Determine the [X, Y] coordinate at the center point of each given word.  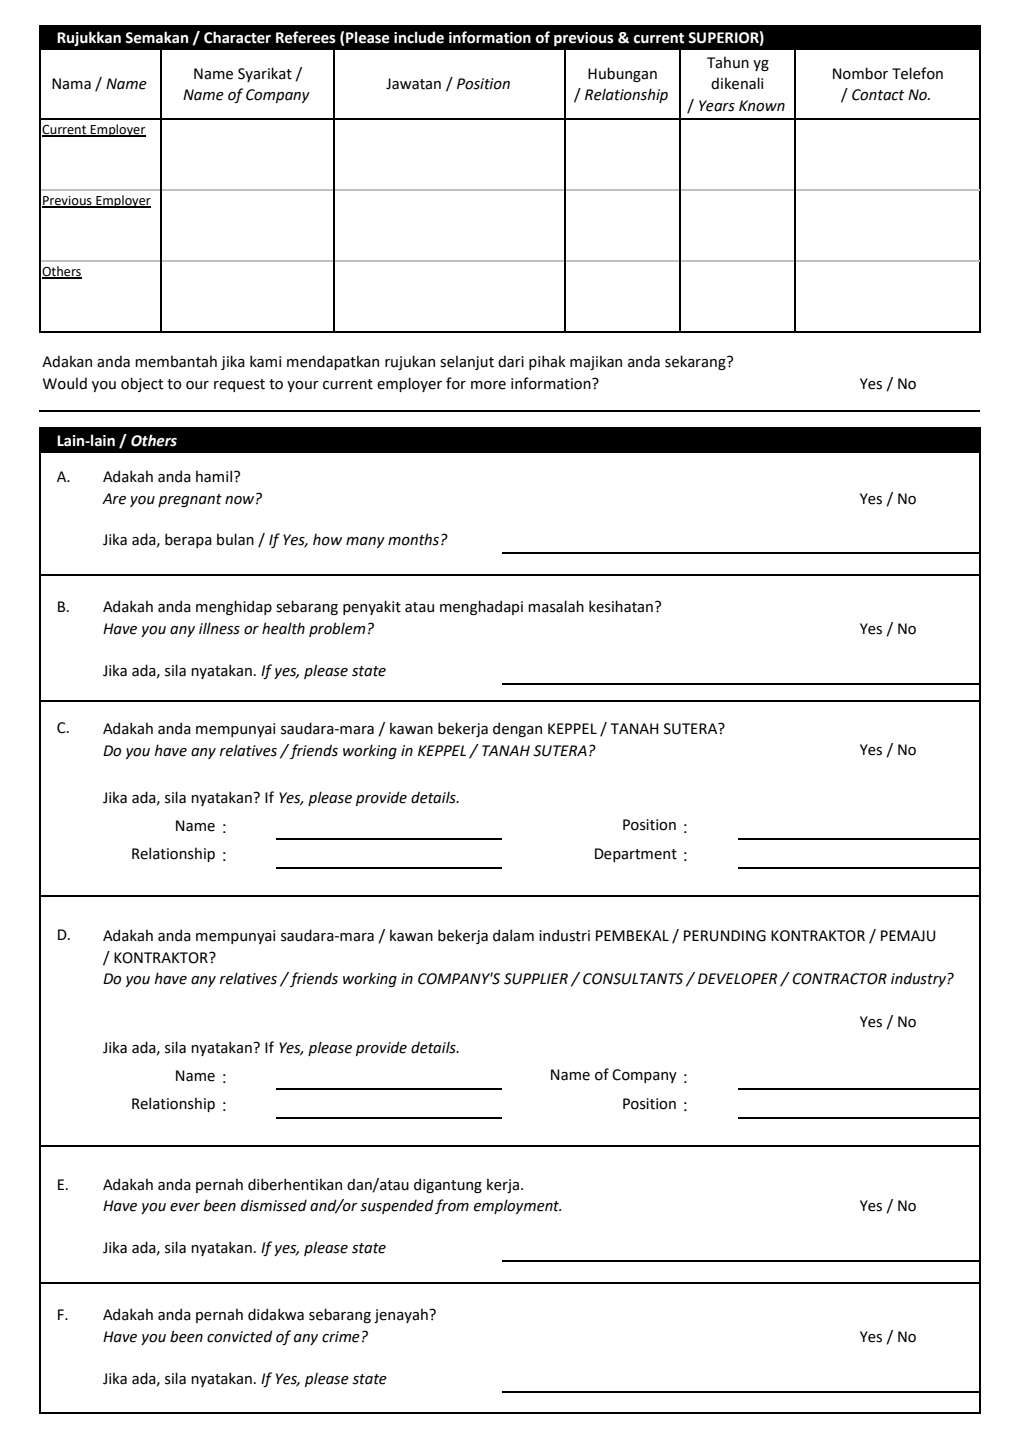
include [419, 37]
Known [762, 106]
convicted [240, 1336]
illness [219, 628]
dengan [517, 729]
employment [517, 1206]
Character [237, 37]
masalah [556, 606]
